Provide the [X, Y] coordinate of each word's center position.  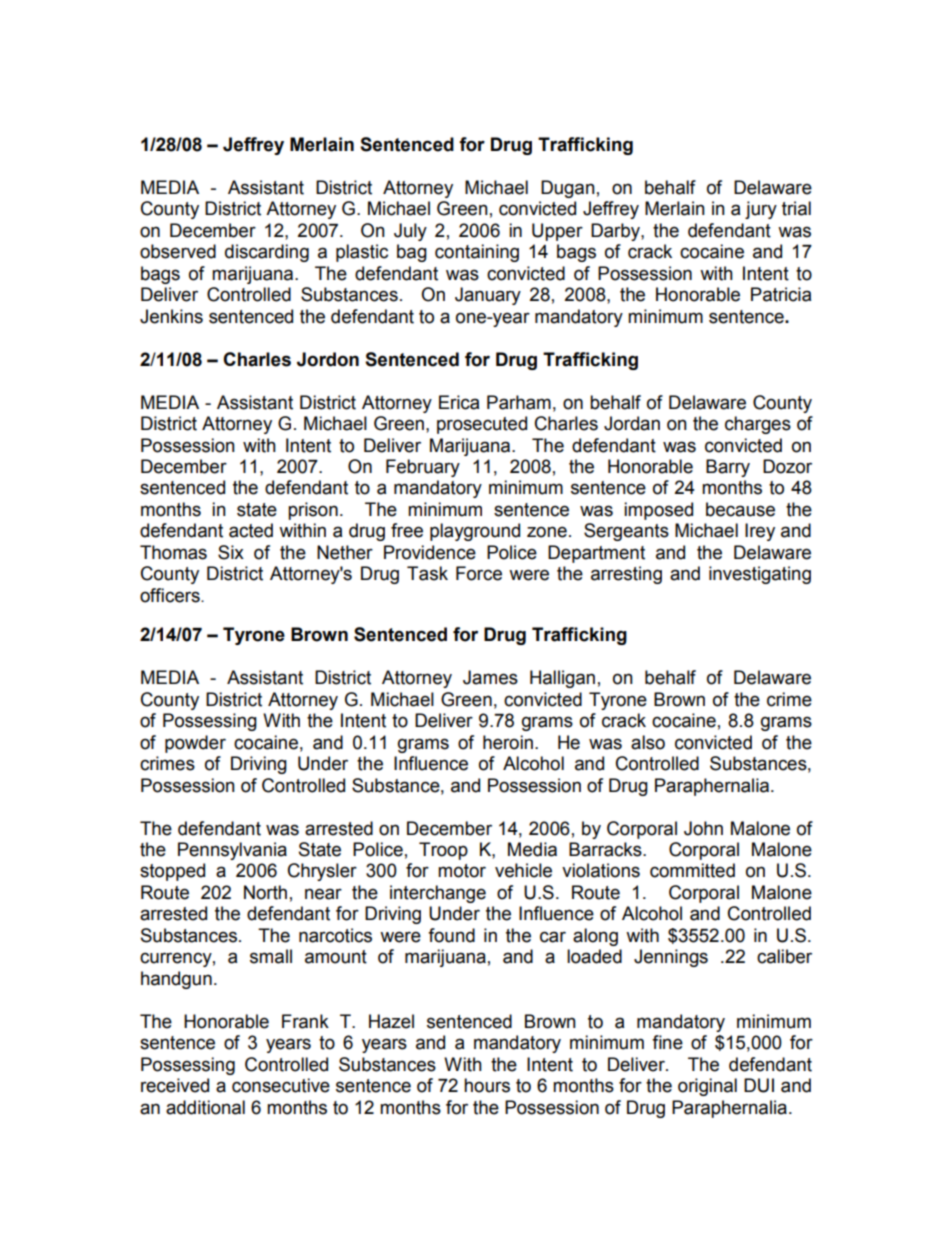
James [490, 677]
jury [761, 210]
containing [477, 253]
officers [171, 595]
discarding [267, 253]
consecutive [281, 1085]
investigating [760, 575]
